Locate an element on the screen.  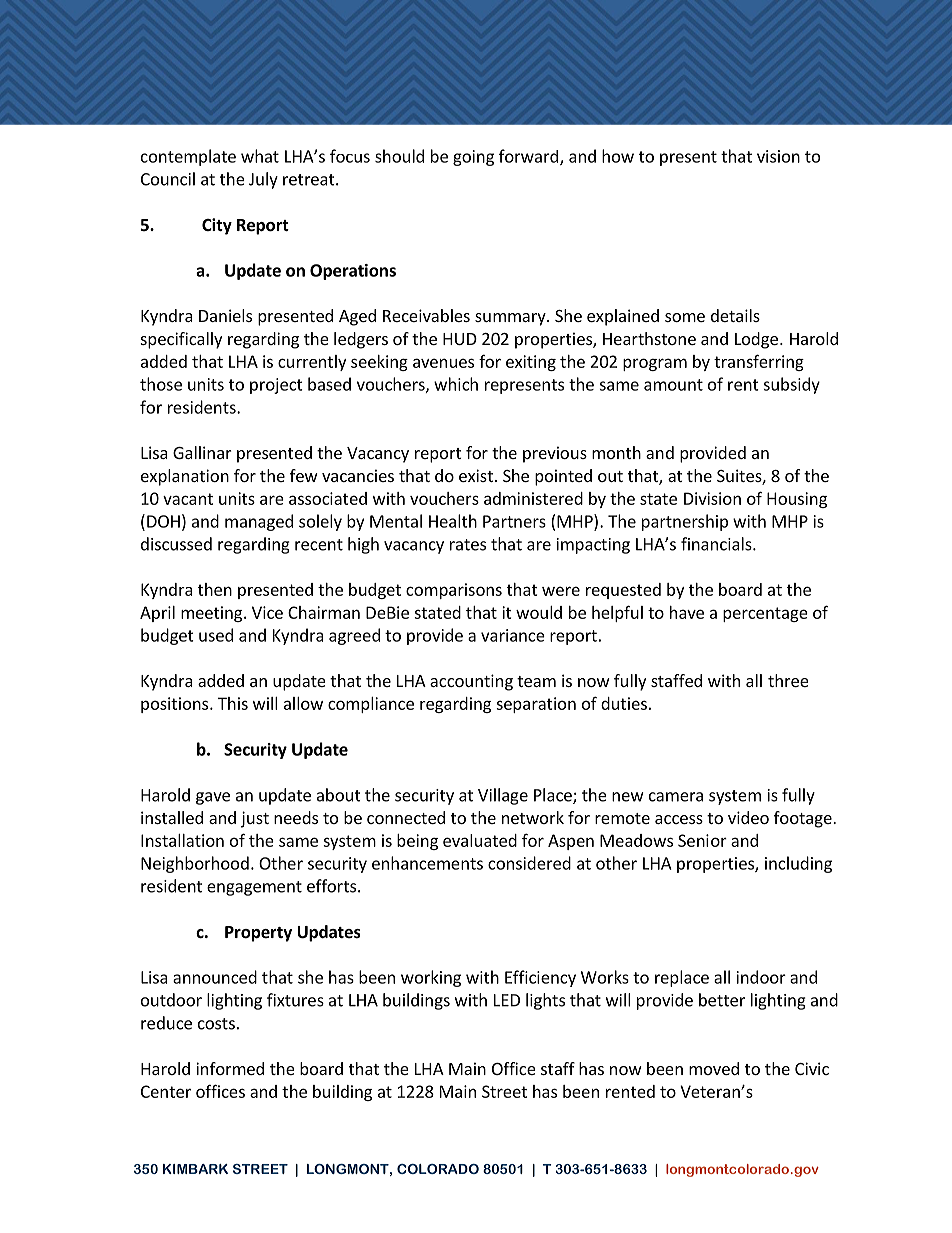
how is located at coordinates (618, 156).
